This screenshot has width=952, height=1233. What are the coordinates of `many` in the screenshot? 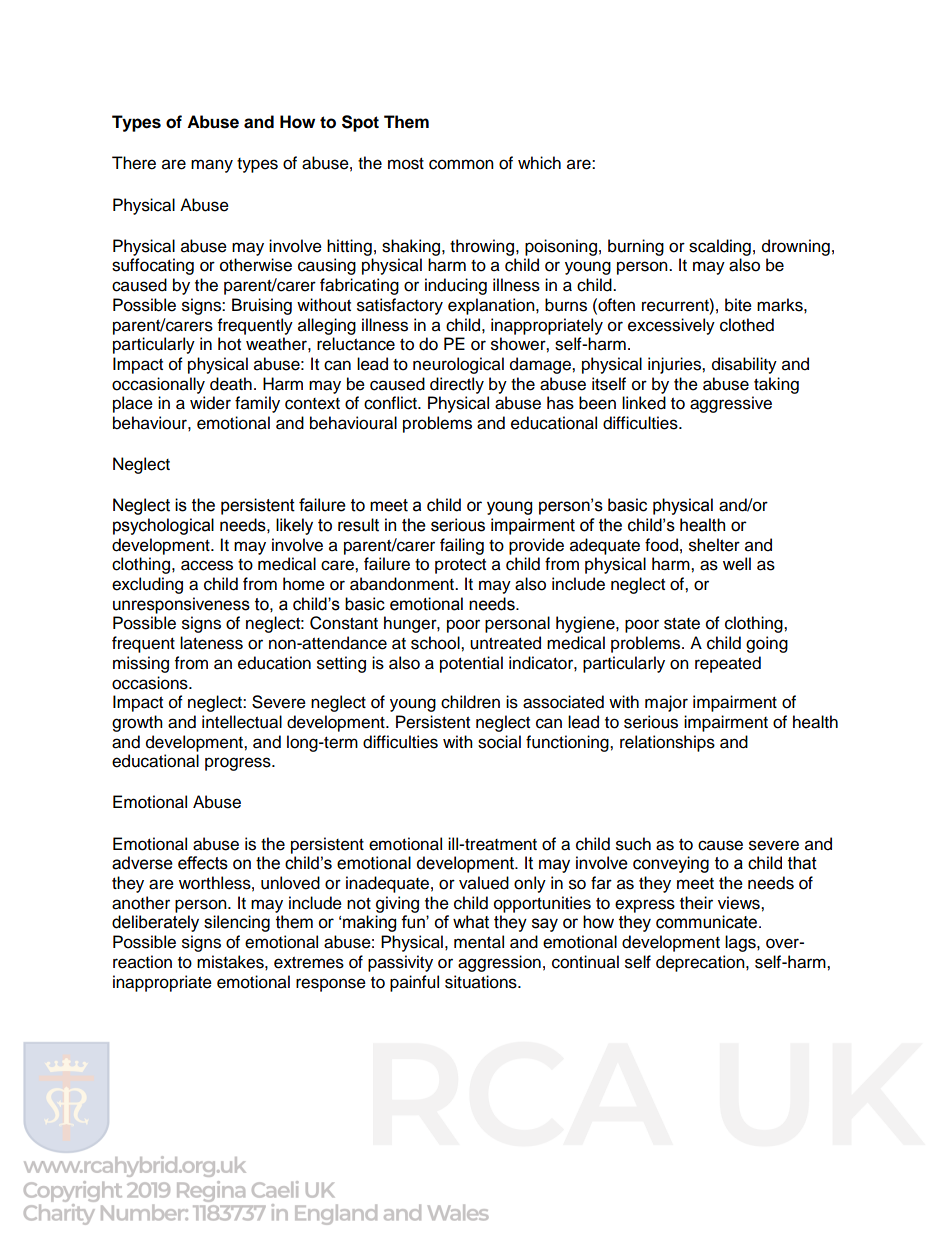 It's located at (212, 166).
